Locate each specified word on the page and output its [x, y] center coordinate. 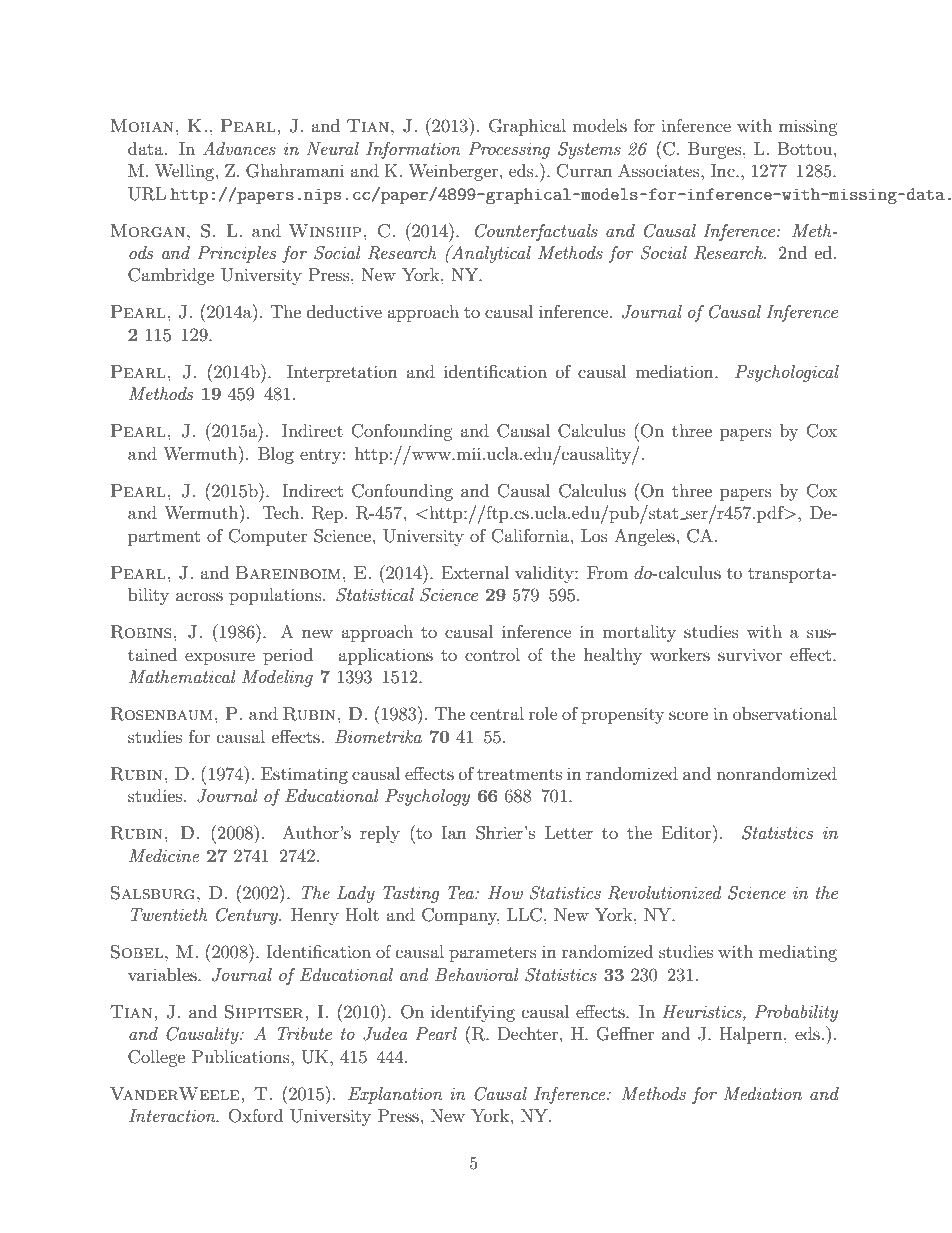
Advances [239, 148]
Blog [276, 455]
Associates [660, 170]
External [475, 572]
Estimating [304, 775]
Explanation [395, 1095]
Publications [242, 1056]
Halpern [752, 1035]
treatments [519, 774]
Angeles [644, 537]
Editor [688, 832]
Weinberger [453, 172]
